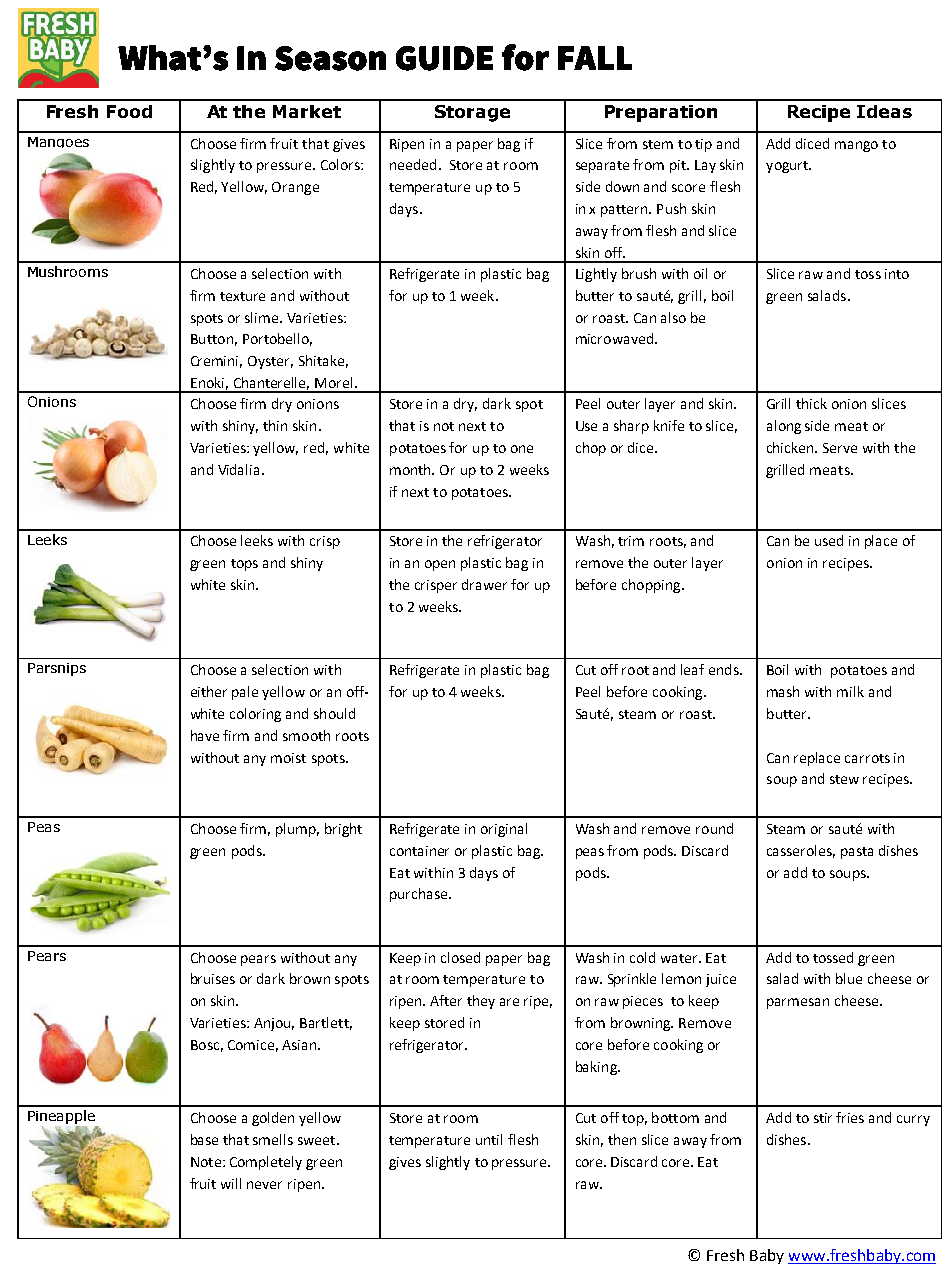 The height and width of the screenshot is (1270, 952). I want to click on Ideas, so click(884, 111).
